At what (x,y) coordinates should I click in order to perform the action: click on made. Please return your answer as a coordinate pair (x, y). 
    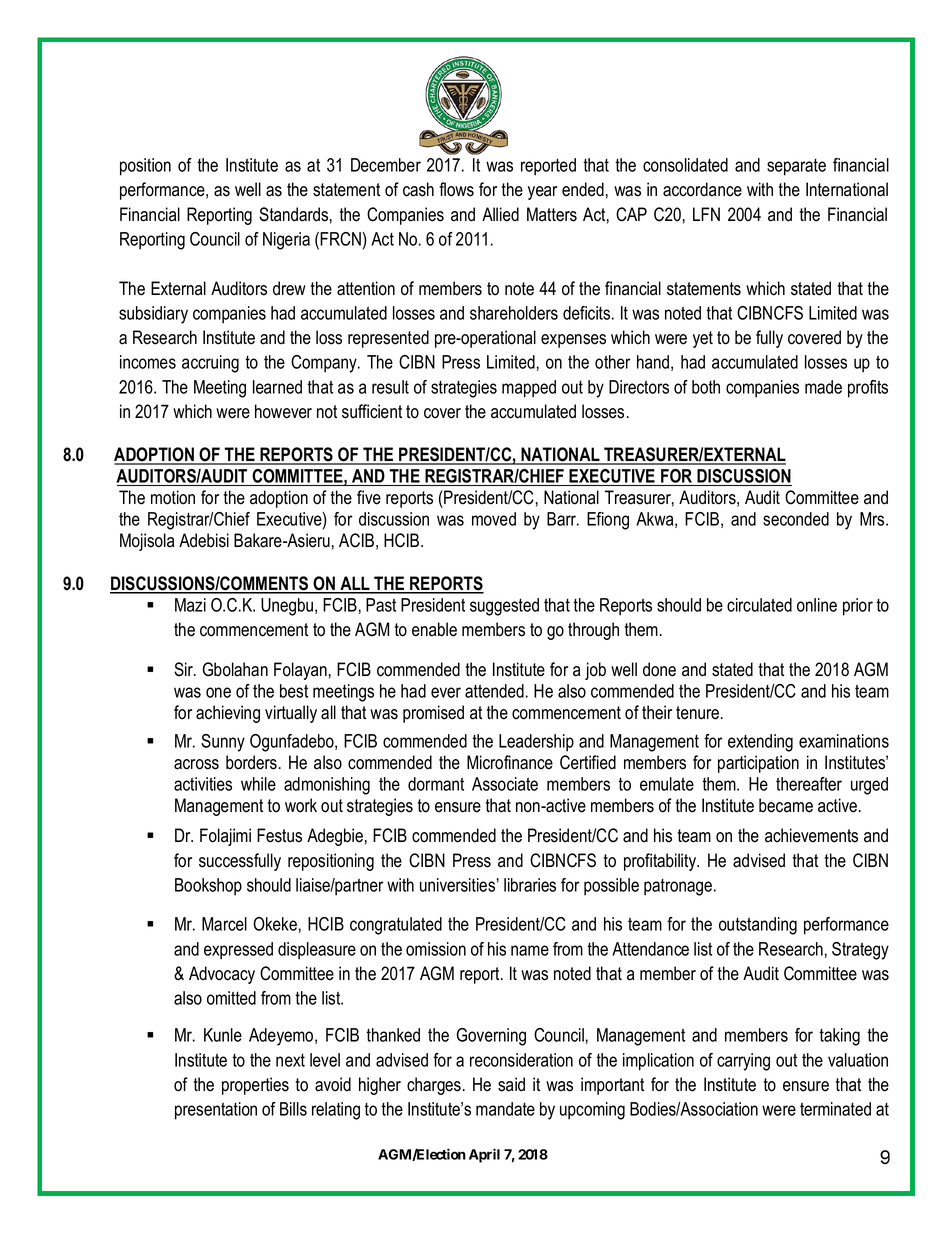
    Looking at the image, I should click on (823, 387).
